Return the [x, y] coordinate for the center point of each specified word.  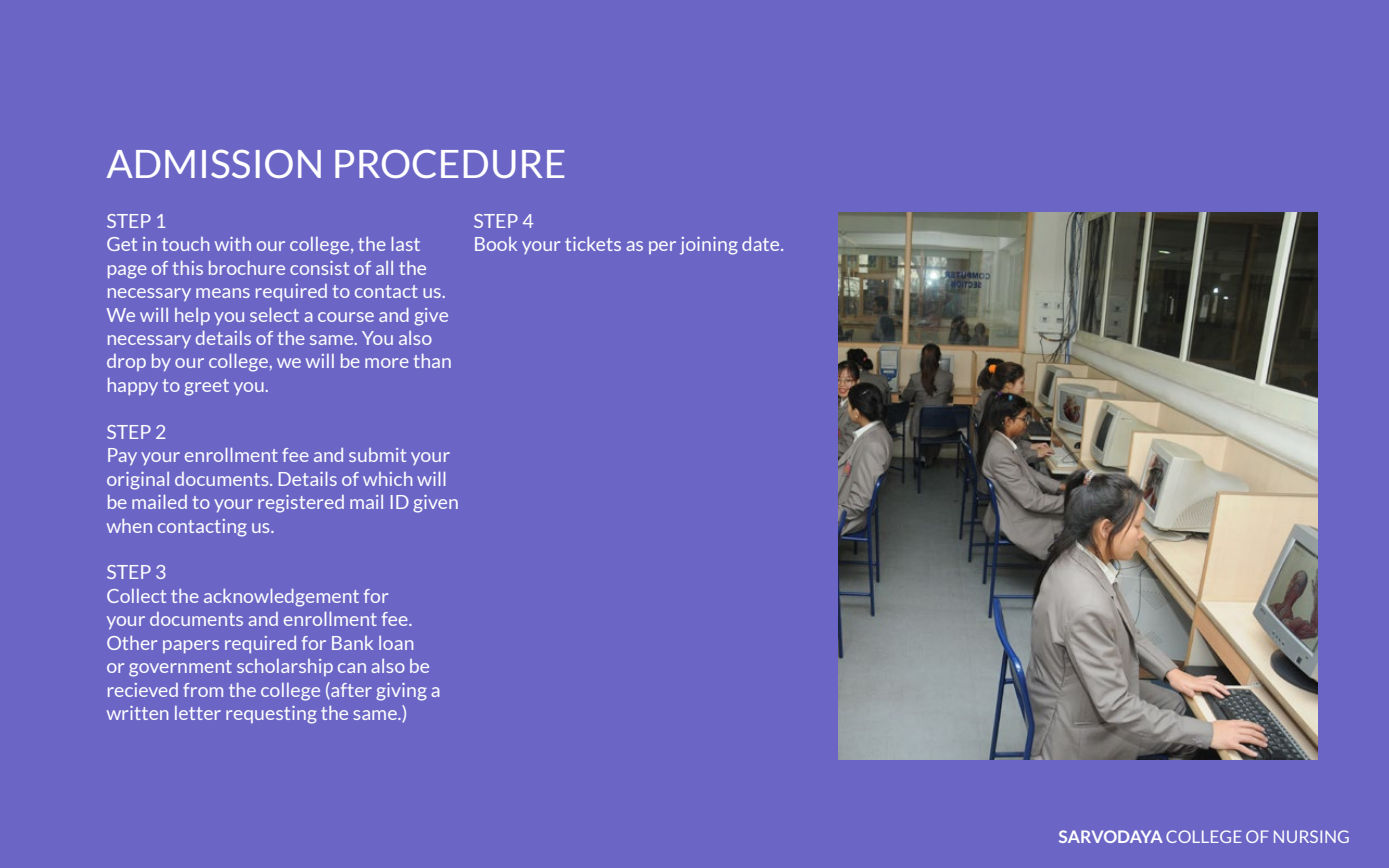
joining [709, 246]
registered [301, 504]
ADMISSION [214, 164]
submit [377, 455]
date [762, 244]
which [387, 479]
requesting [271, 715]
